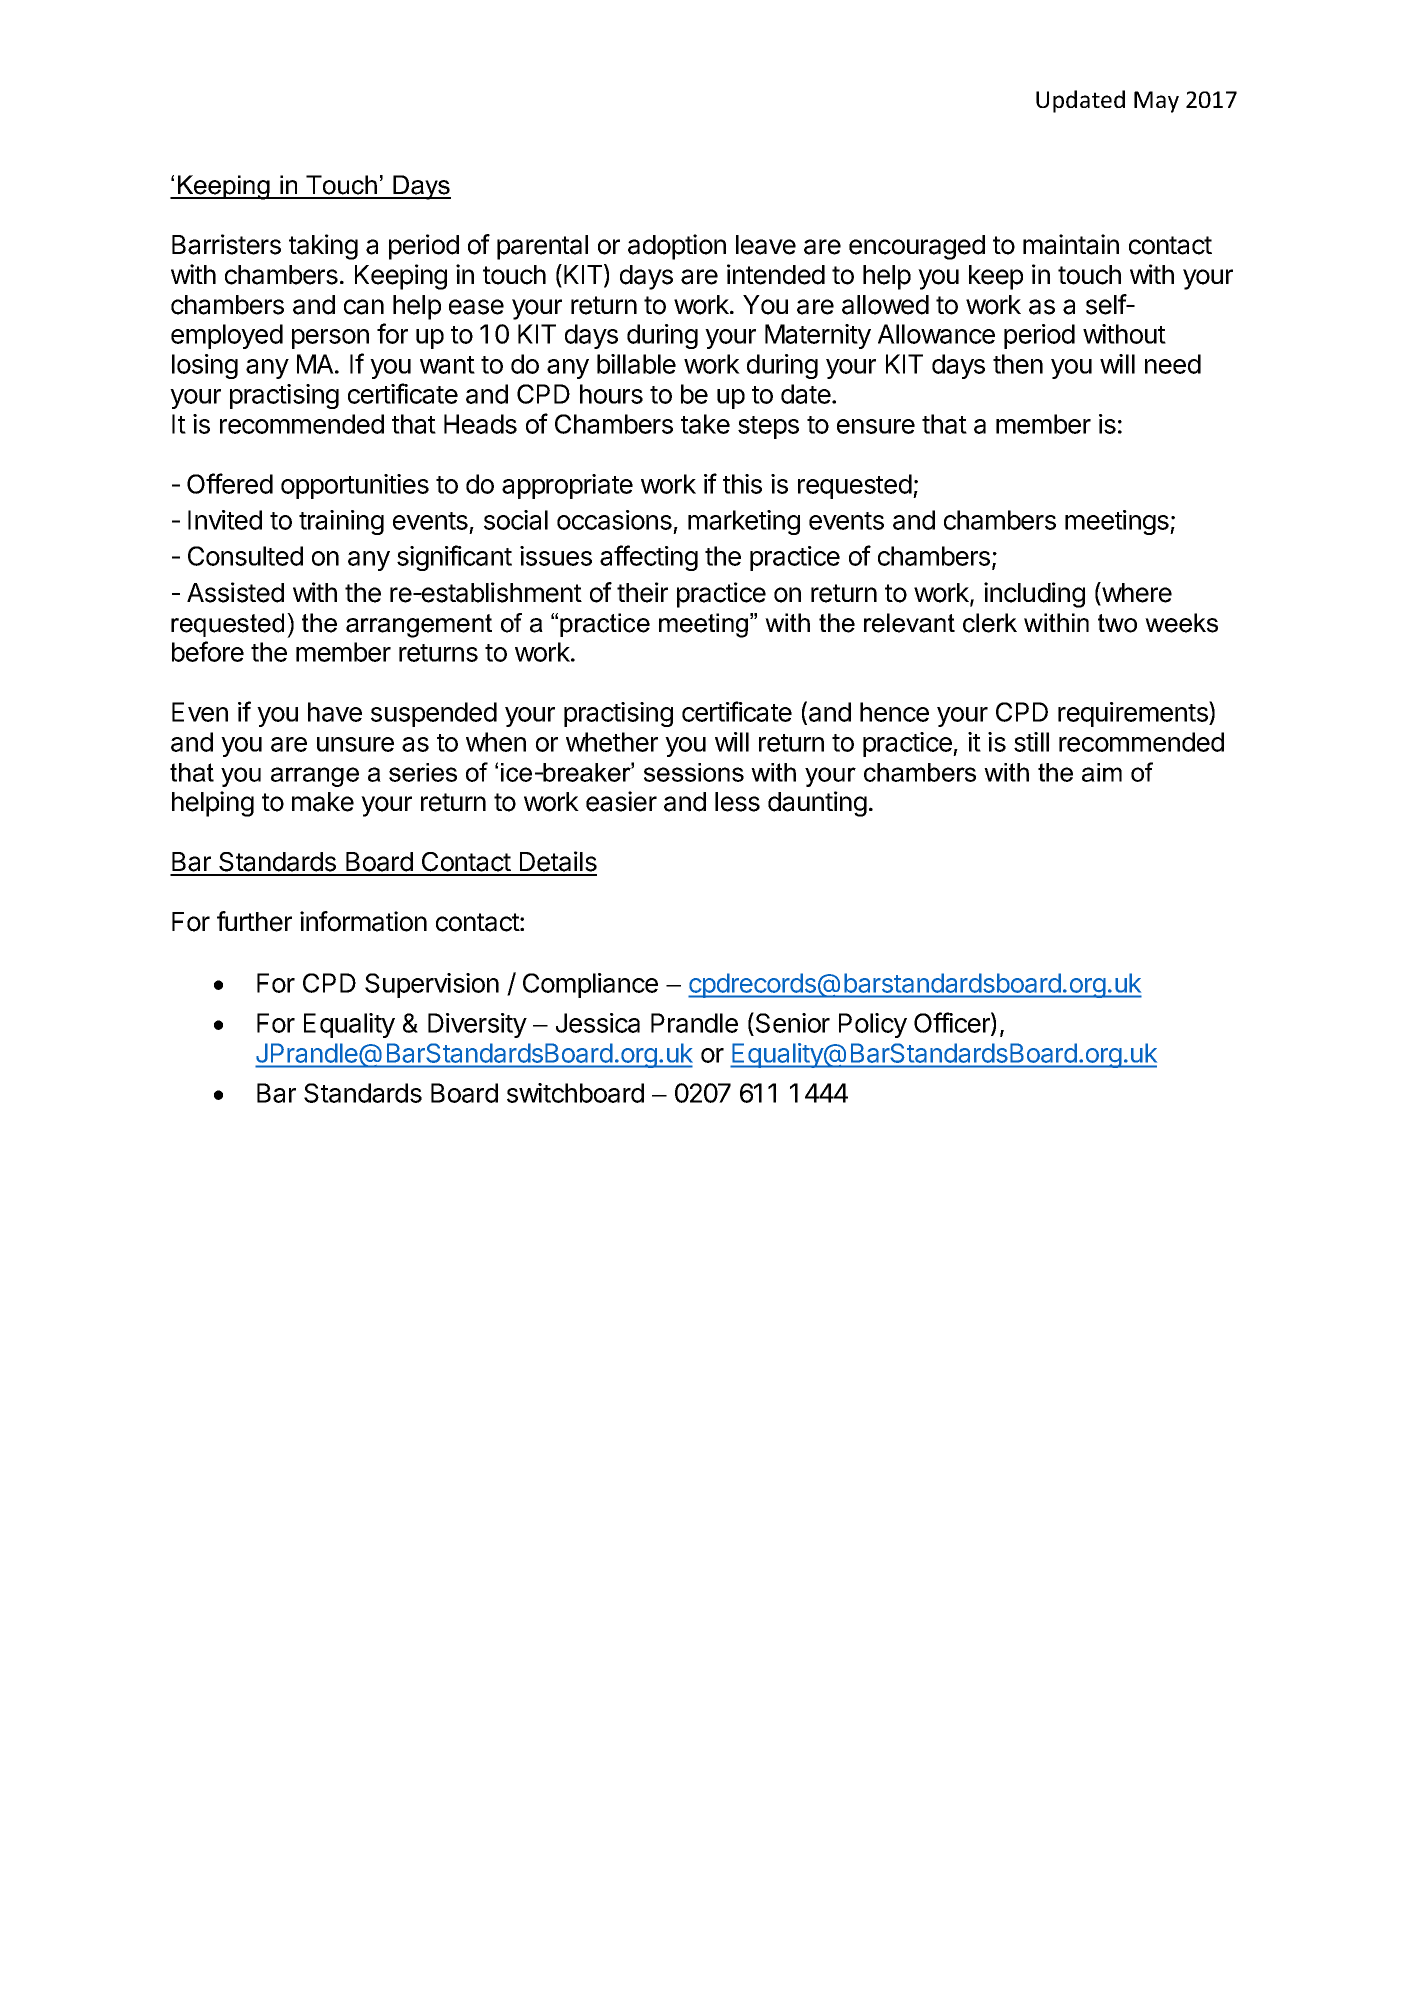 The height and width of the screenshot is (1991, 1408). I want to click on including, so click(1034, 595).
